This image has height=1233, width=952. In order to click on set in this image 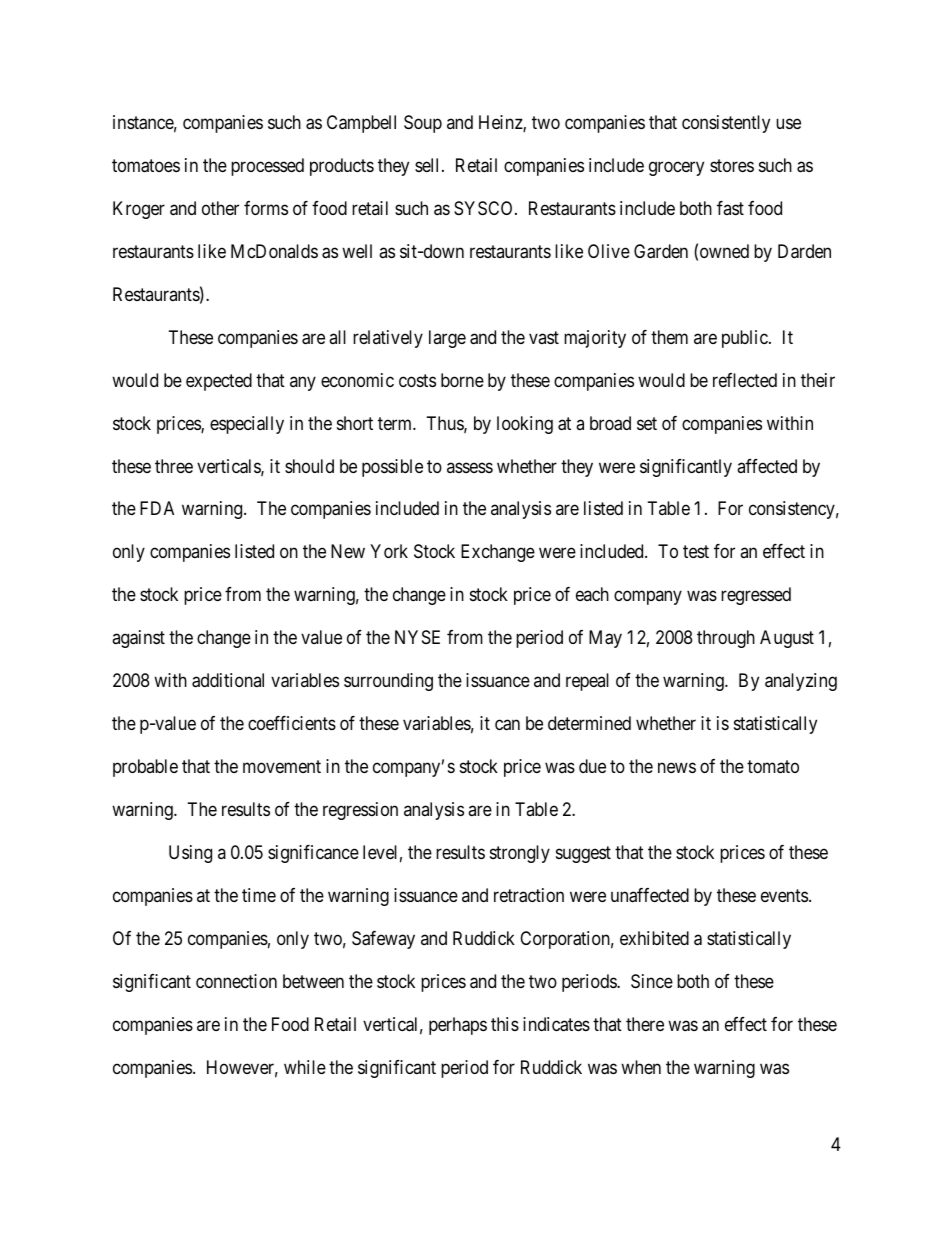, I will do `click(647, 423)`.
